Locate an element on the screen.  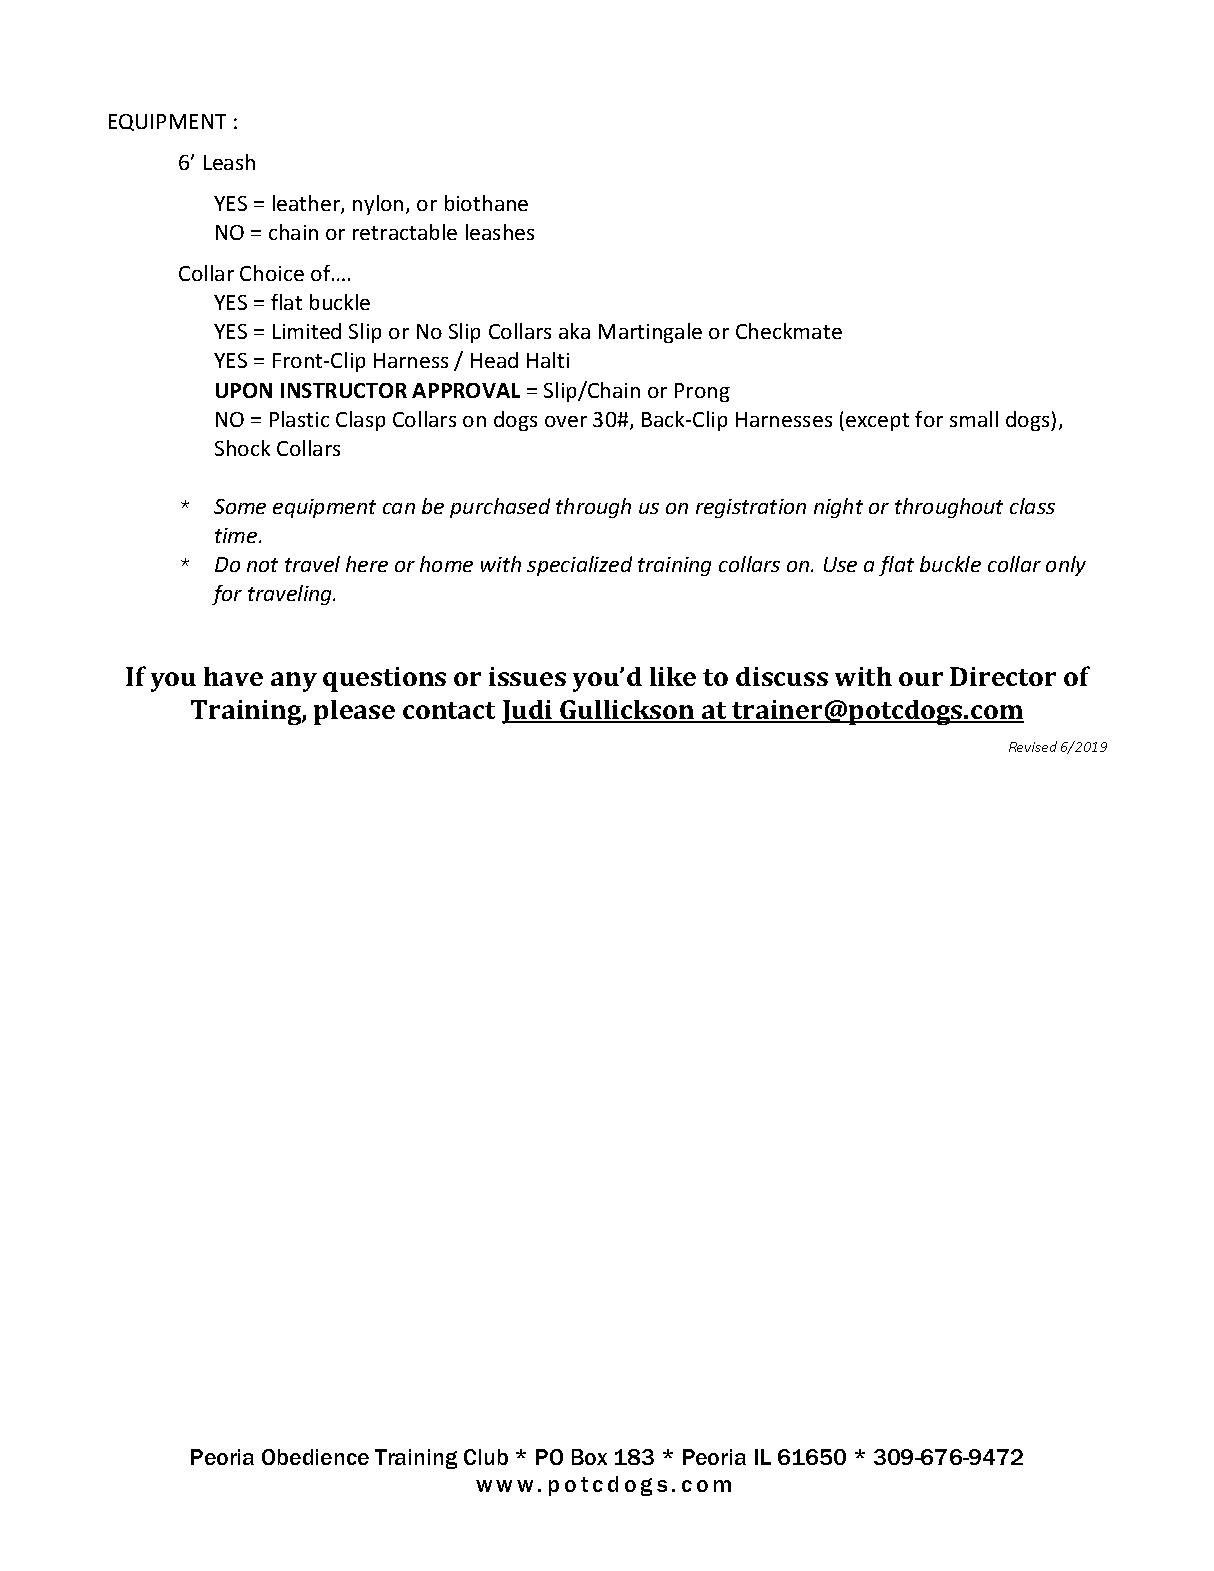
nylon is located at coordinates (378, 205).
